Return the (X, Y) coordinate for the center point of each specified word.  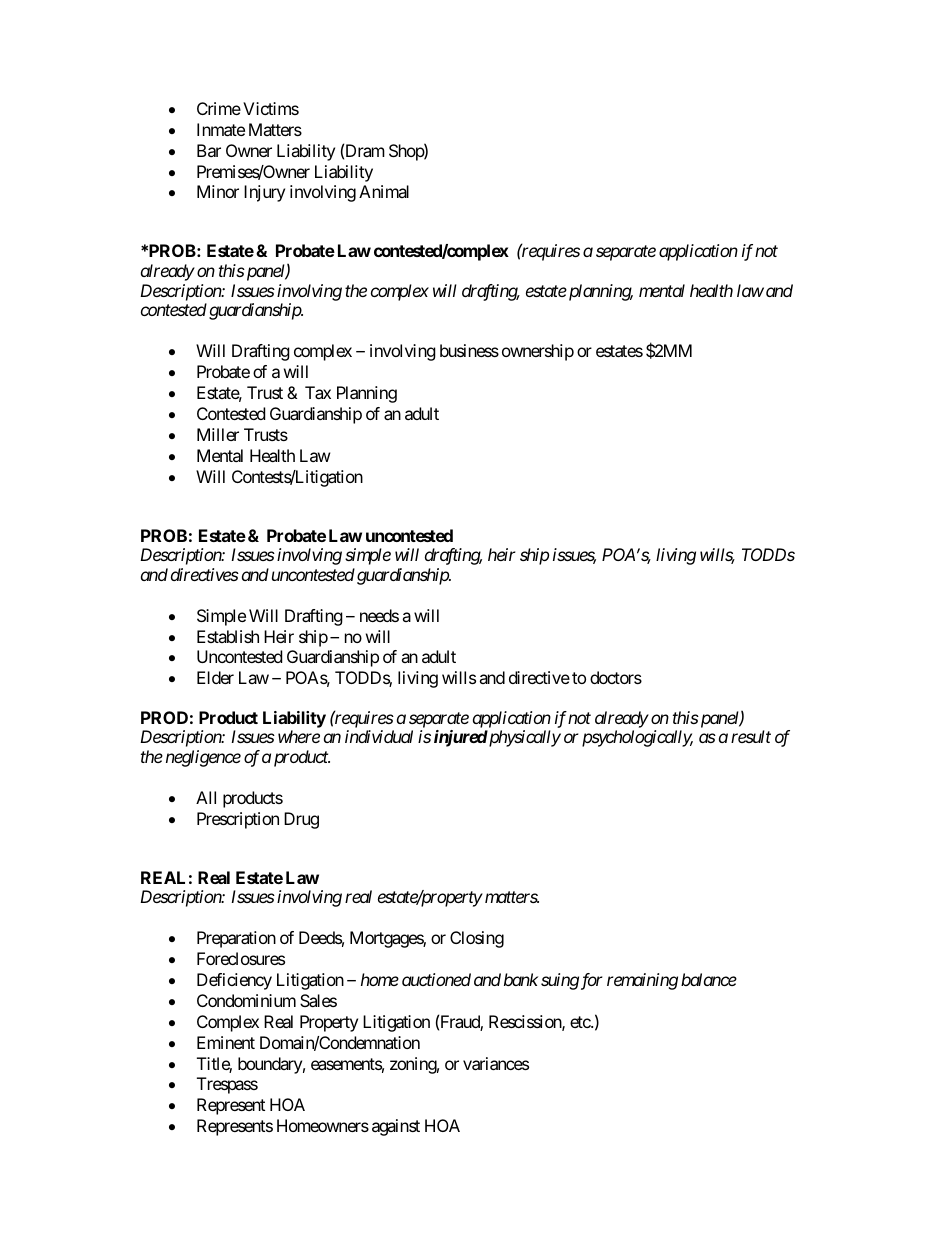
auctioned (436, 979)
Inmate (221, 129)
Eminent (226, 1042)
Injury (264, 193)
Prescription (238, 820)
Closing (477, 939)
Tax (318, 392)
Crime (219, 108)
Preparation (236, 939)
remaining (642, 981)
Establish (228, 636)
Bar (209, 150)
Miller (218, 434)
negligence (203, 758)
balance (709, 979)
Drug (301, 820)
